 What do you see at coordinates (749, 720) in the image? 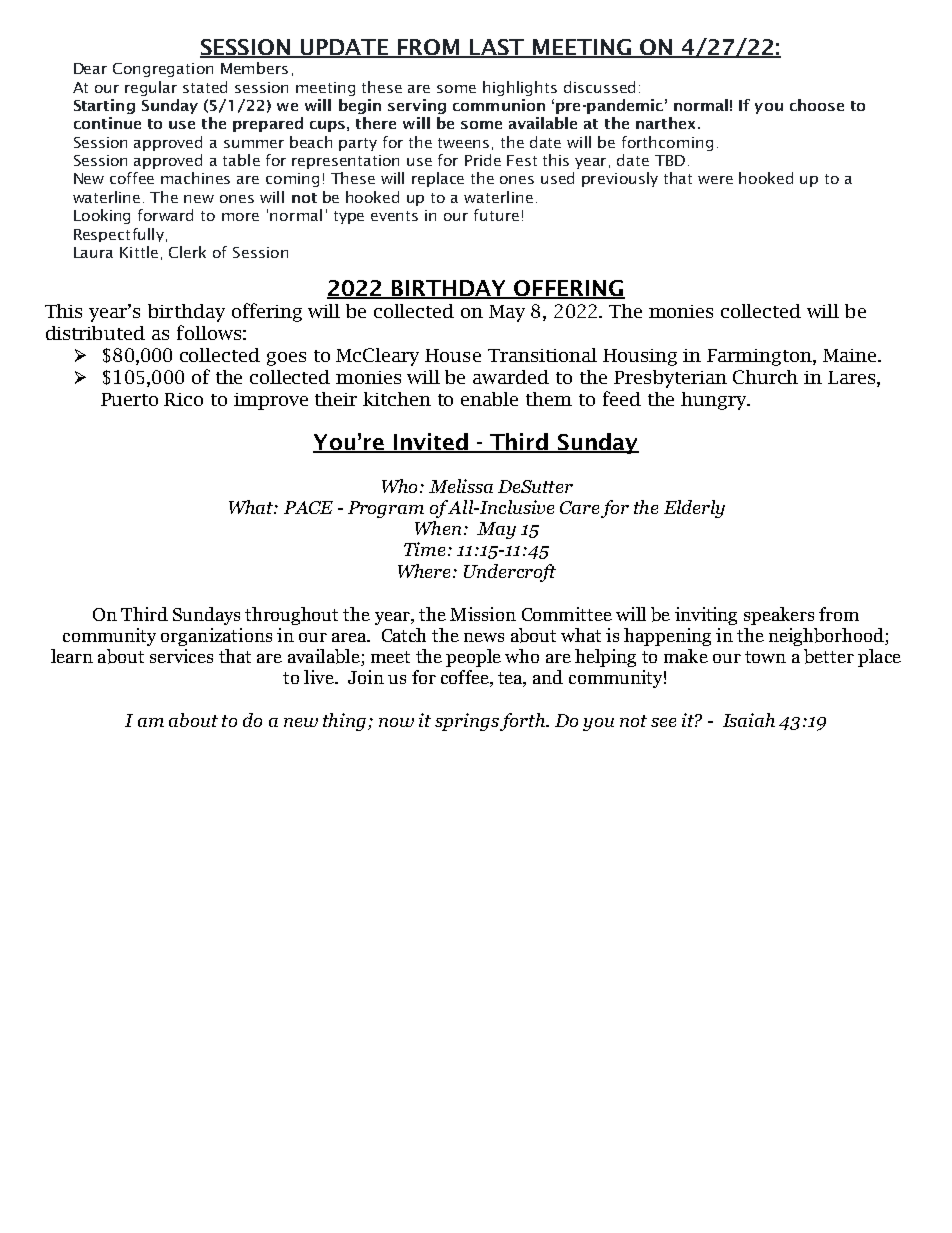
I see `Isaiah` at bounding box center [749, 720].
